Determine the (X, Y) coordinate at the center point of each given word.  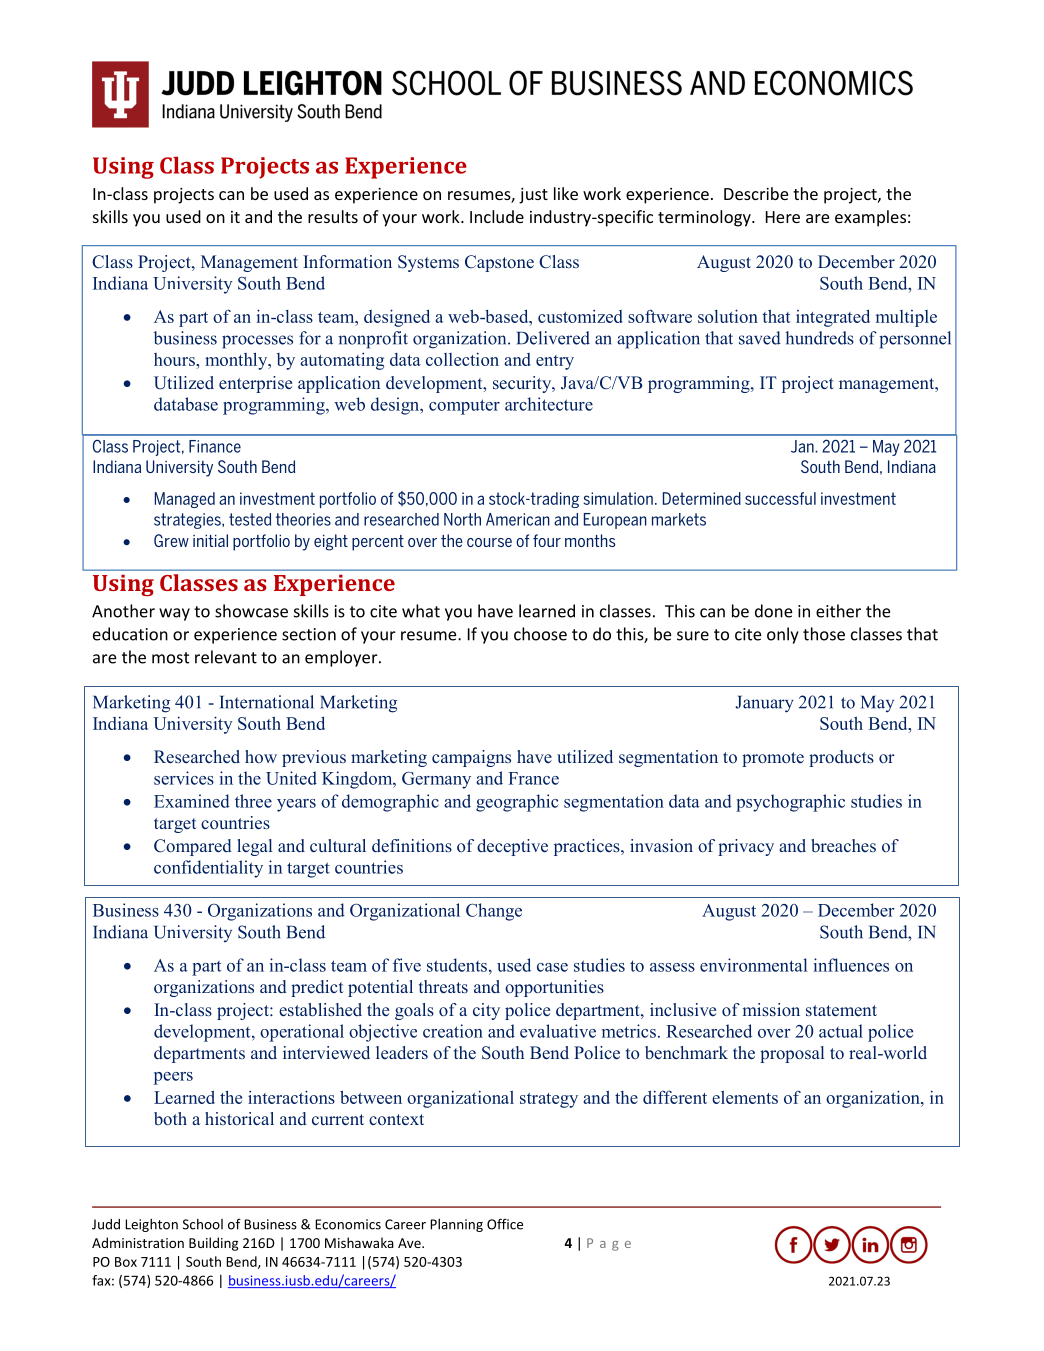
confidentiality (208, 869)
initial (210, 540)
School (203, 1224)
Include (497, 216)
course (489, 542)
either (838, 611)
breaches (843, 846)
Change (494, 912)
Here (783, 217)
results (333, 216)
